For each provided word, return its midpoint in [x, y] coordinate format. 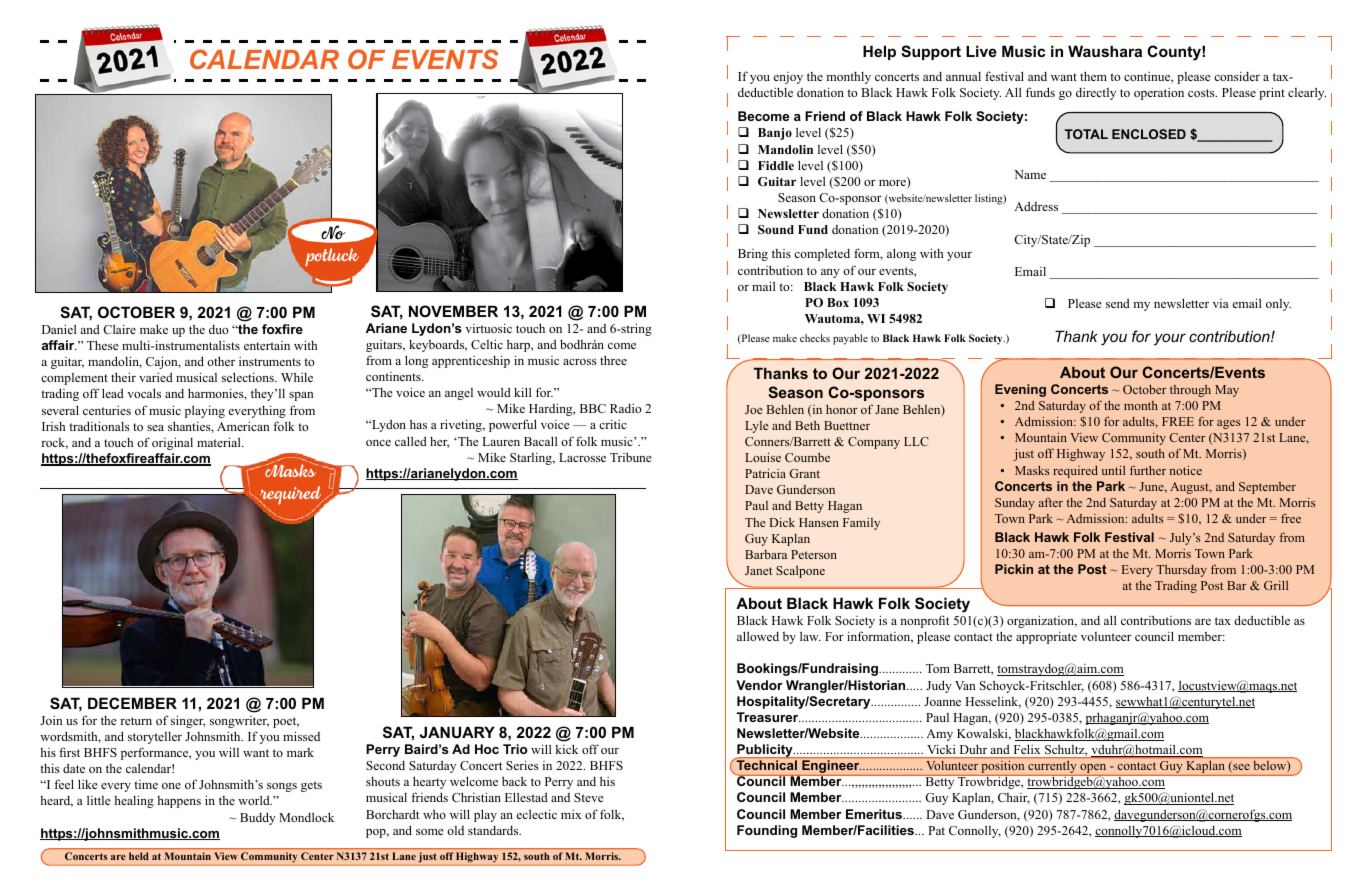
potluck [332, 257]
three [613, 360]
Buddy [258, 818]
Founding [767, 831]
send [1118, 303]
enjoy [788, 78]
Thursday [1181, 571]
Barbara [766, 554]
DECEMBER [132, 703]
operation [1159, 94]
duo [218, 329]
